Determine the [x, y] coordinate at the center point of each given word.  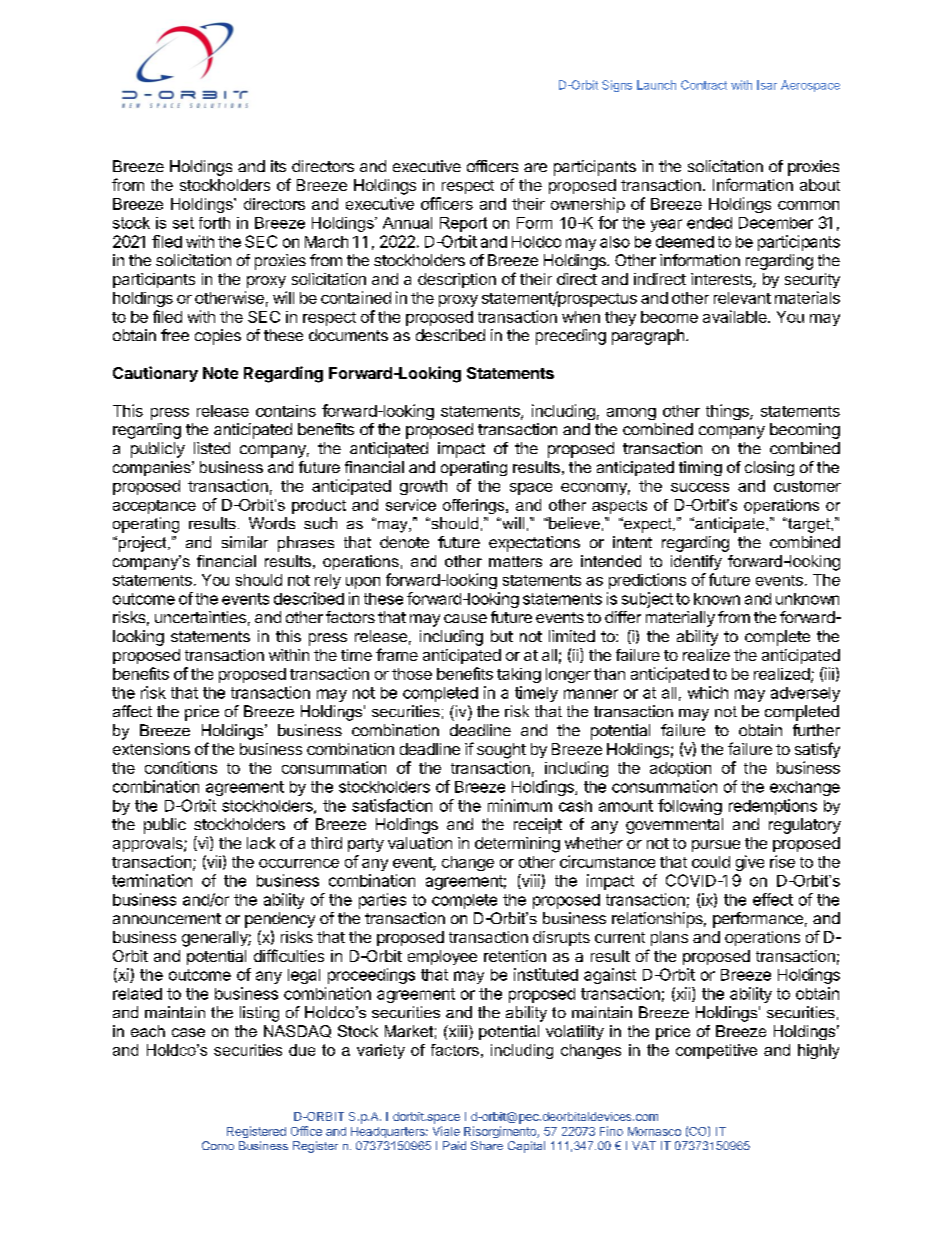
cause [465, 618]
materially [680, 619]
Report [463, 224]
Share [487, 1145]
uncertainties [200, 617]
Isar [767, 85]
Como [218, 1145]
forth [214, 223]
